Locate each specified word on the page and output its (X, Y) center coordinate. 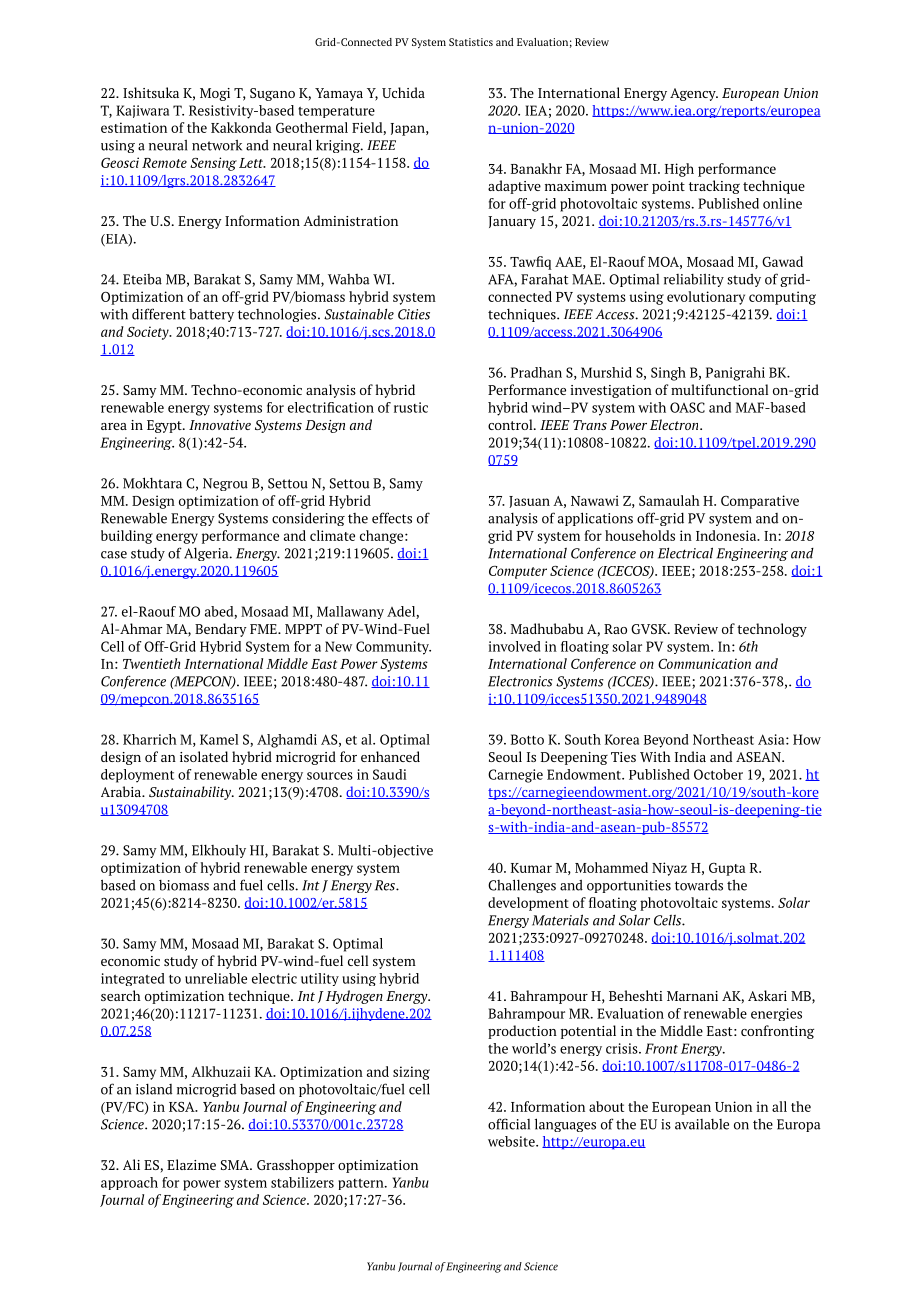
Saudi (389, 774)
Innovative (220, 425)
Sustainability (191, 793)
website (512, 1141)
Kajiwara (142, 111)
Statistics (471, 42)
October (718, 774)
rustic (411, 407)
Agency (694, 94)
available (702, 1124)
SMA (236, 1165)
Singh (668, 374)
